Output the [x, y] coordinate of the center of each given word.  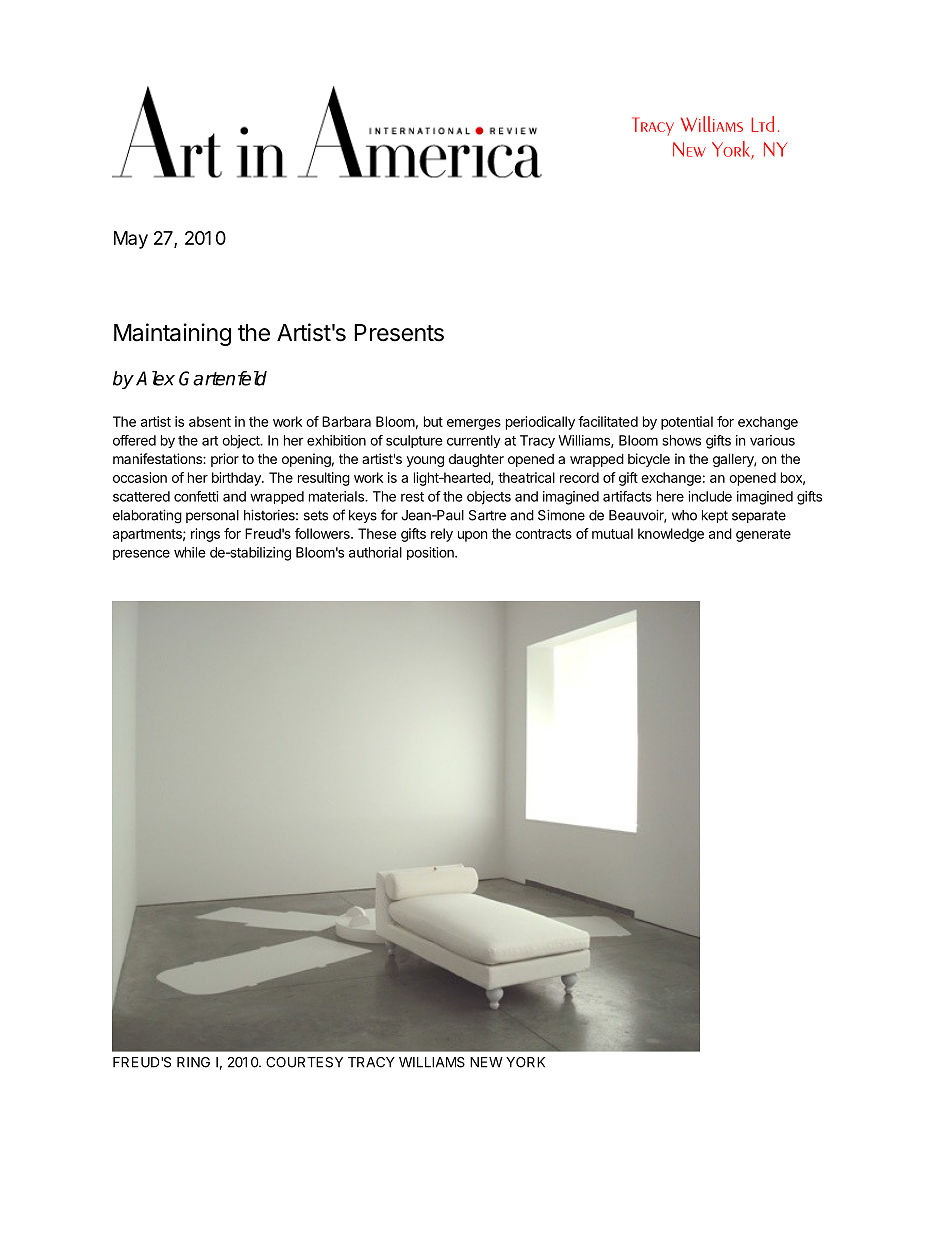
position [431, 553]
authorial [375, 552]
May [131, 240]
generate [763, 535]
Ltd [762, 124]
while [190, 552]
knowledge [671, 535]
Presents [399, 333]
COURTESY [304, 1062]
